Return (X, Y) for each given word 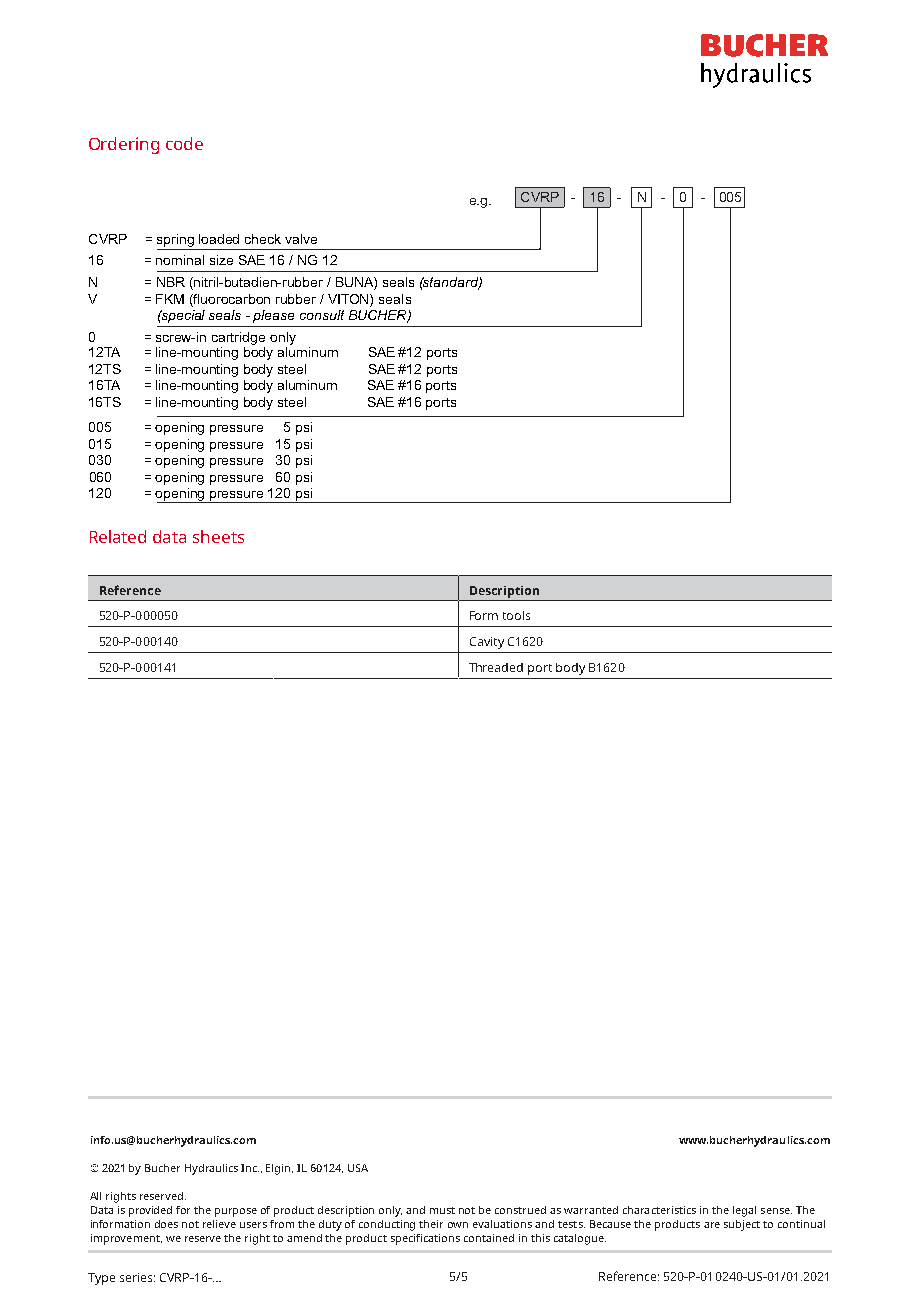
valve (301, 239)
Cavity (487, 643)
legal (744, 1211)
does (166, 1224)
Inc (250, 1168)
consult (322, 315)
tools (516, 615)
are (712, 1225)
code (184, 143)
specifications (425, 1239)
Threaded (496, 667)
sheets (218, 536)
